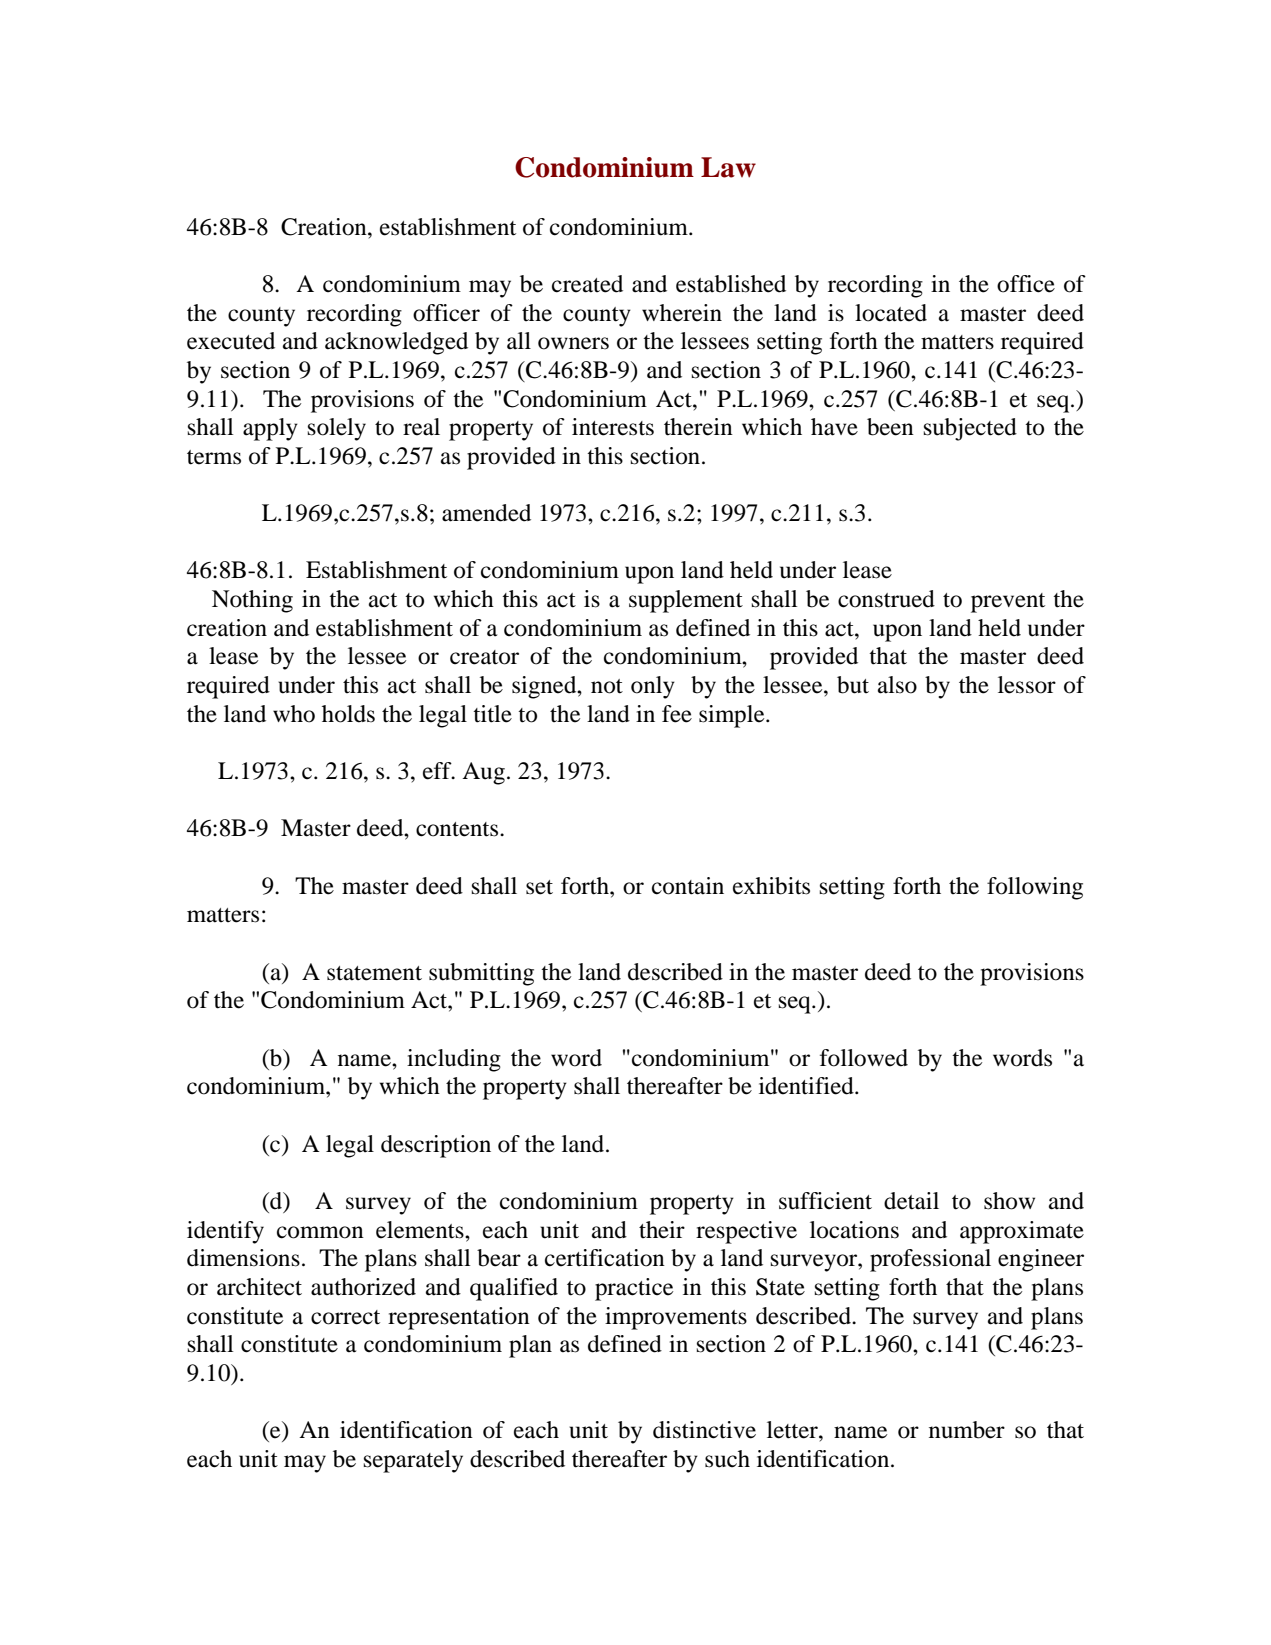 This document has height=1645, width=1271. What do you see at coordinates (891, 313) in the document?
I see `located` at bounding box center [891, 313].
